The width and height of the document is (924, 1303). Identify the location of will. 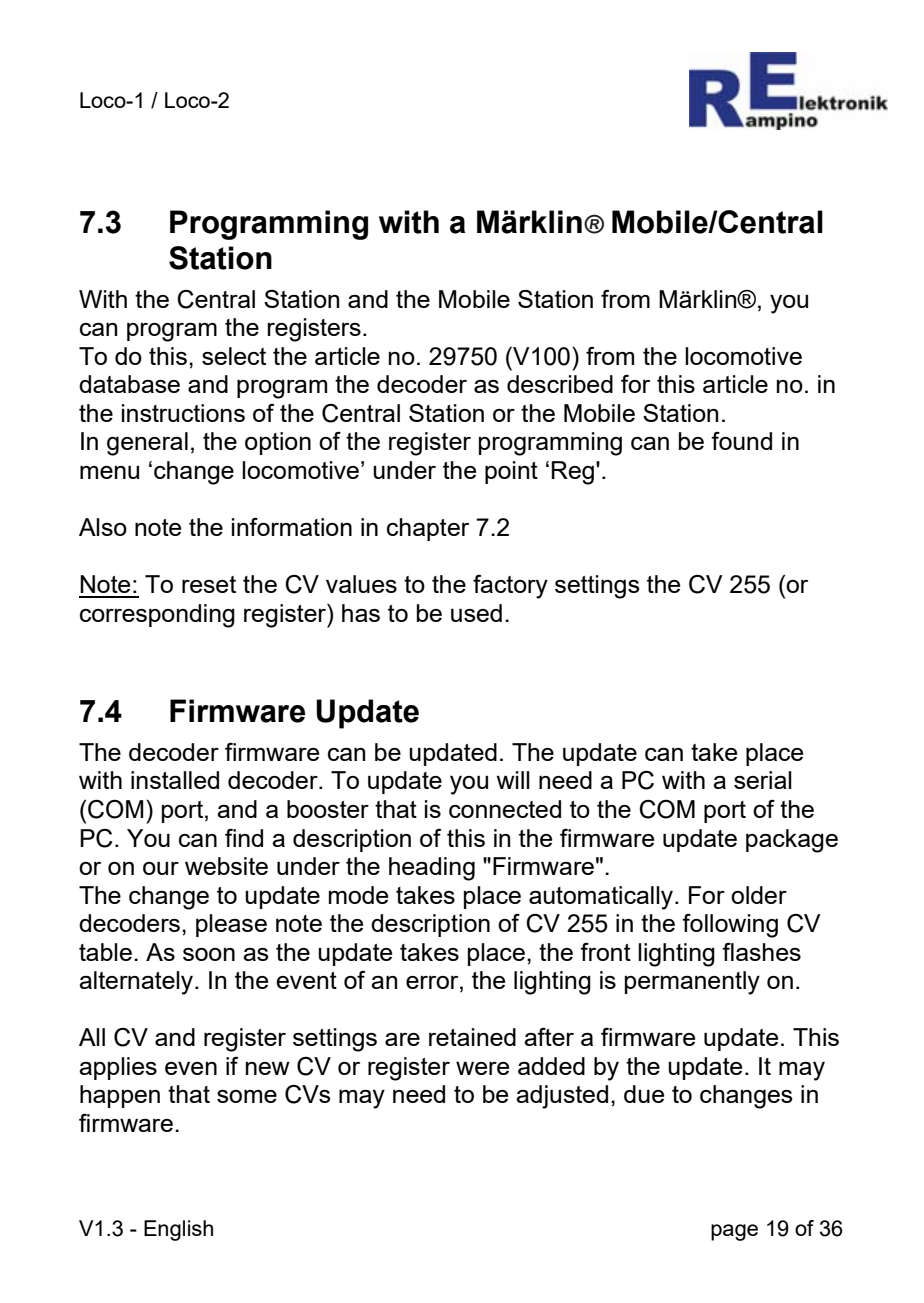
(513, 780).
